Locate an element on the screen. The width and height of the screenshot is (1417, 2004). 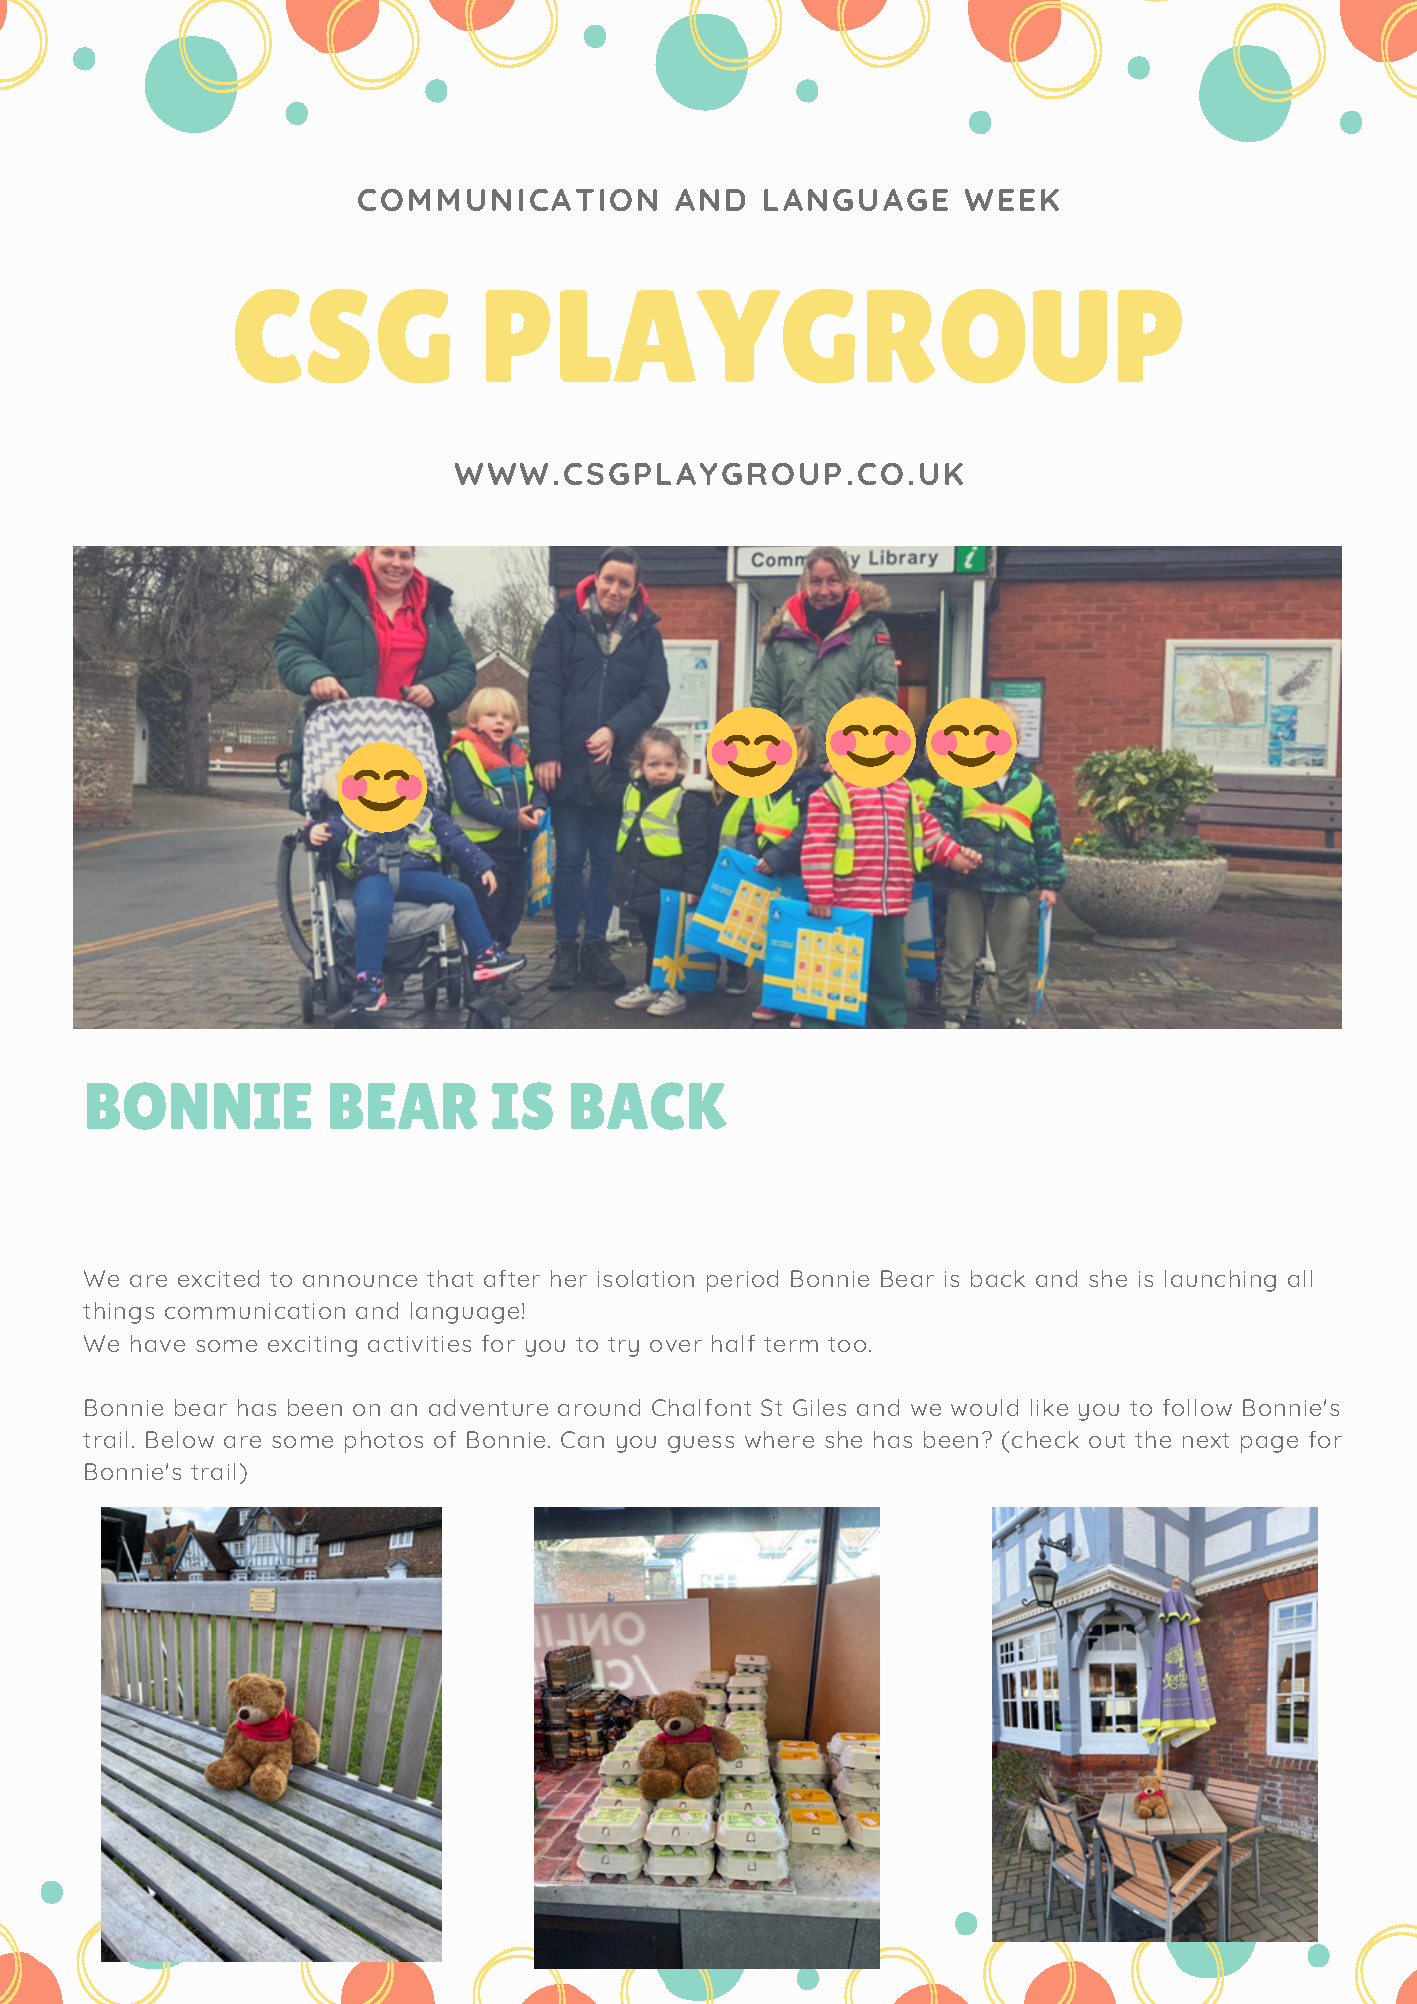
isolation is located at coordinates (646, 1278).
